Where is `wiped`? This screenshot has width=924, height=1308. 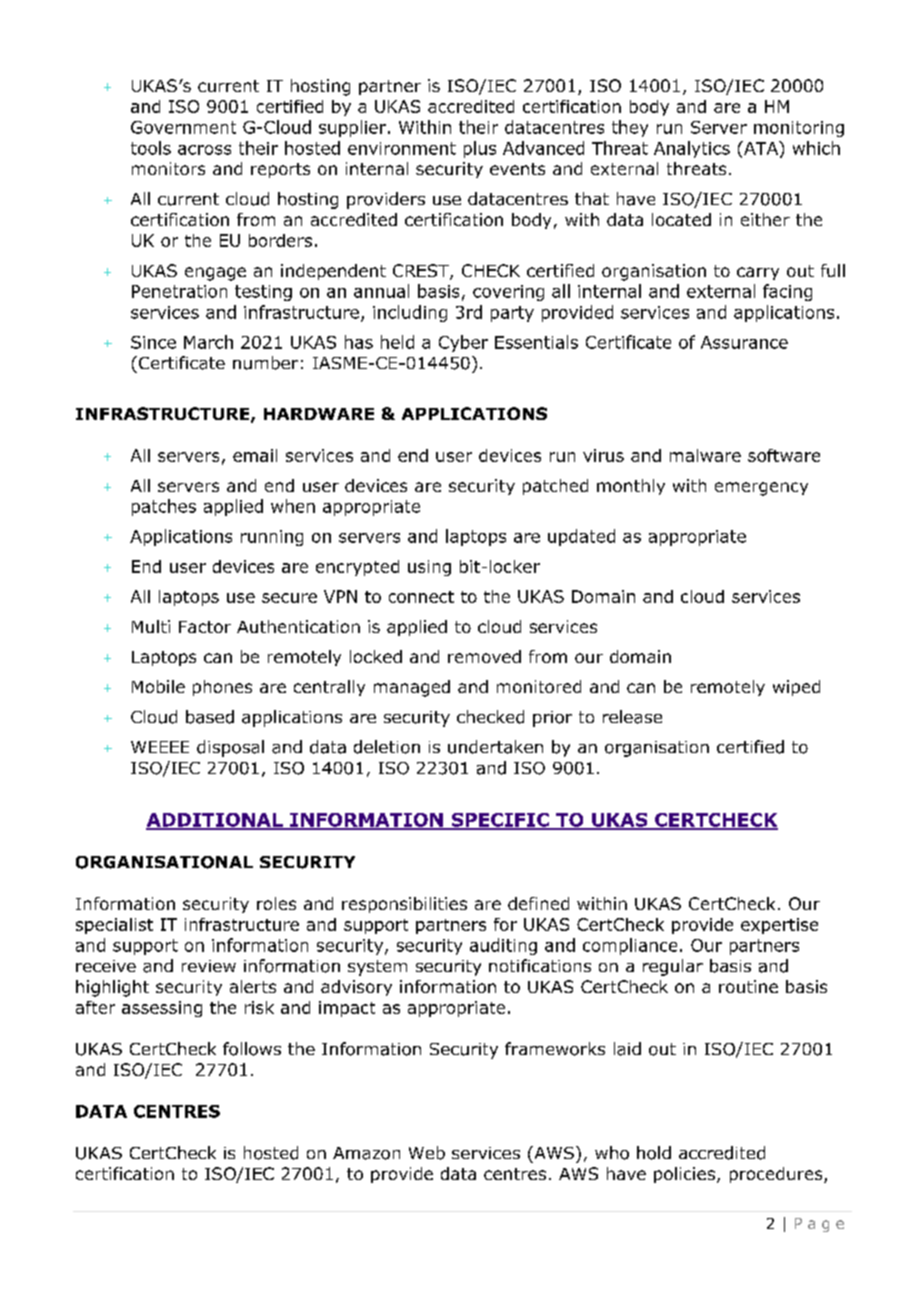 wiped is located at coordinates (796, 688).
